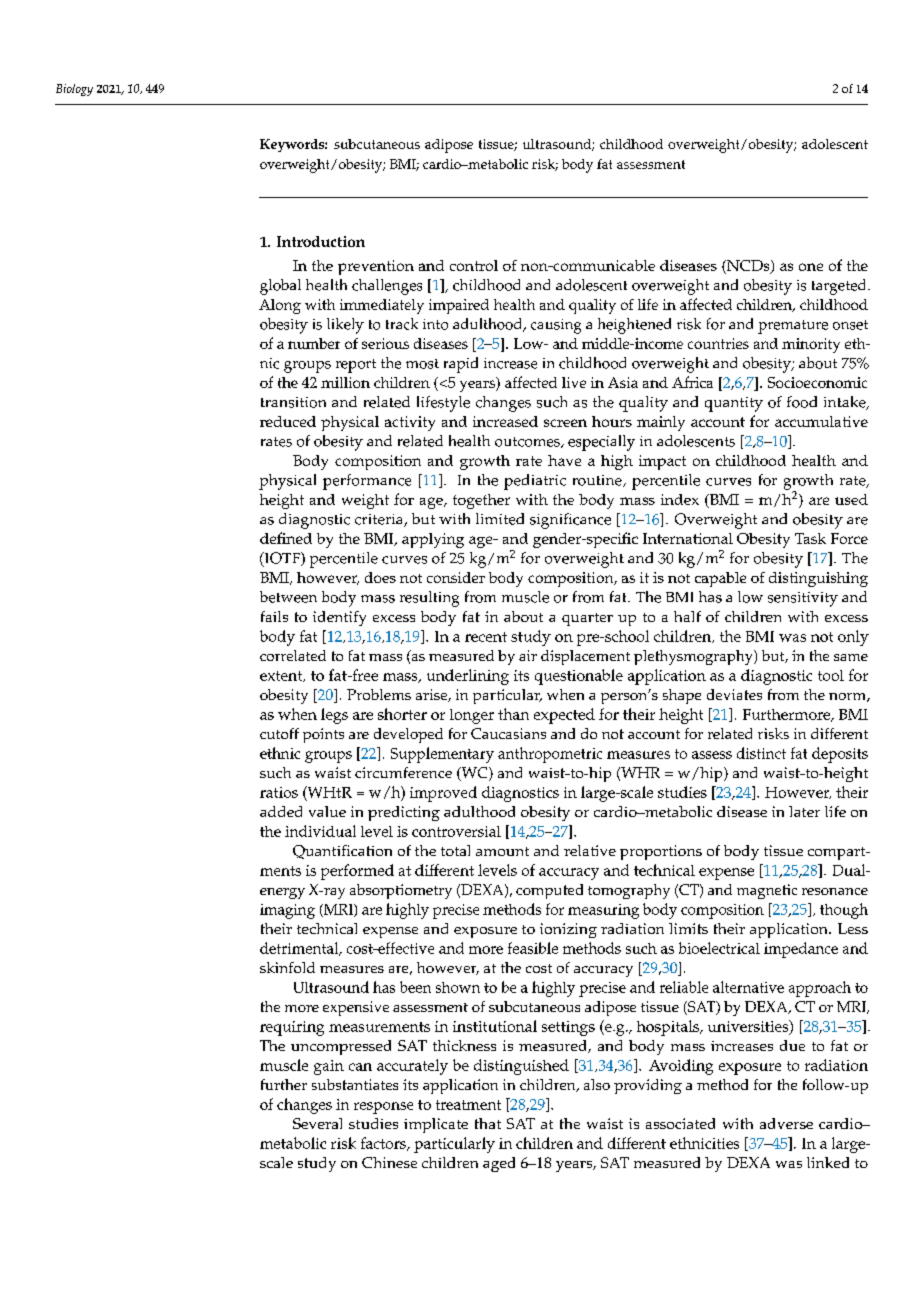  What do you see at coordinates (803, 599) in the screenshot?
I see `sensitivity` at bounding box center [803, 599].
